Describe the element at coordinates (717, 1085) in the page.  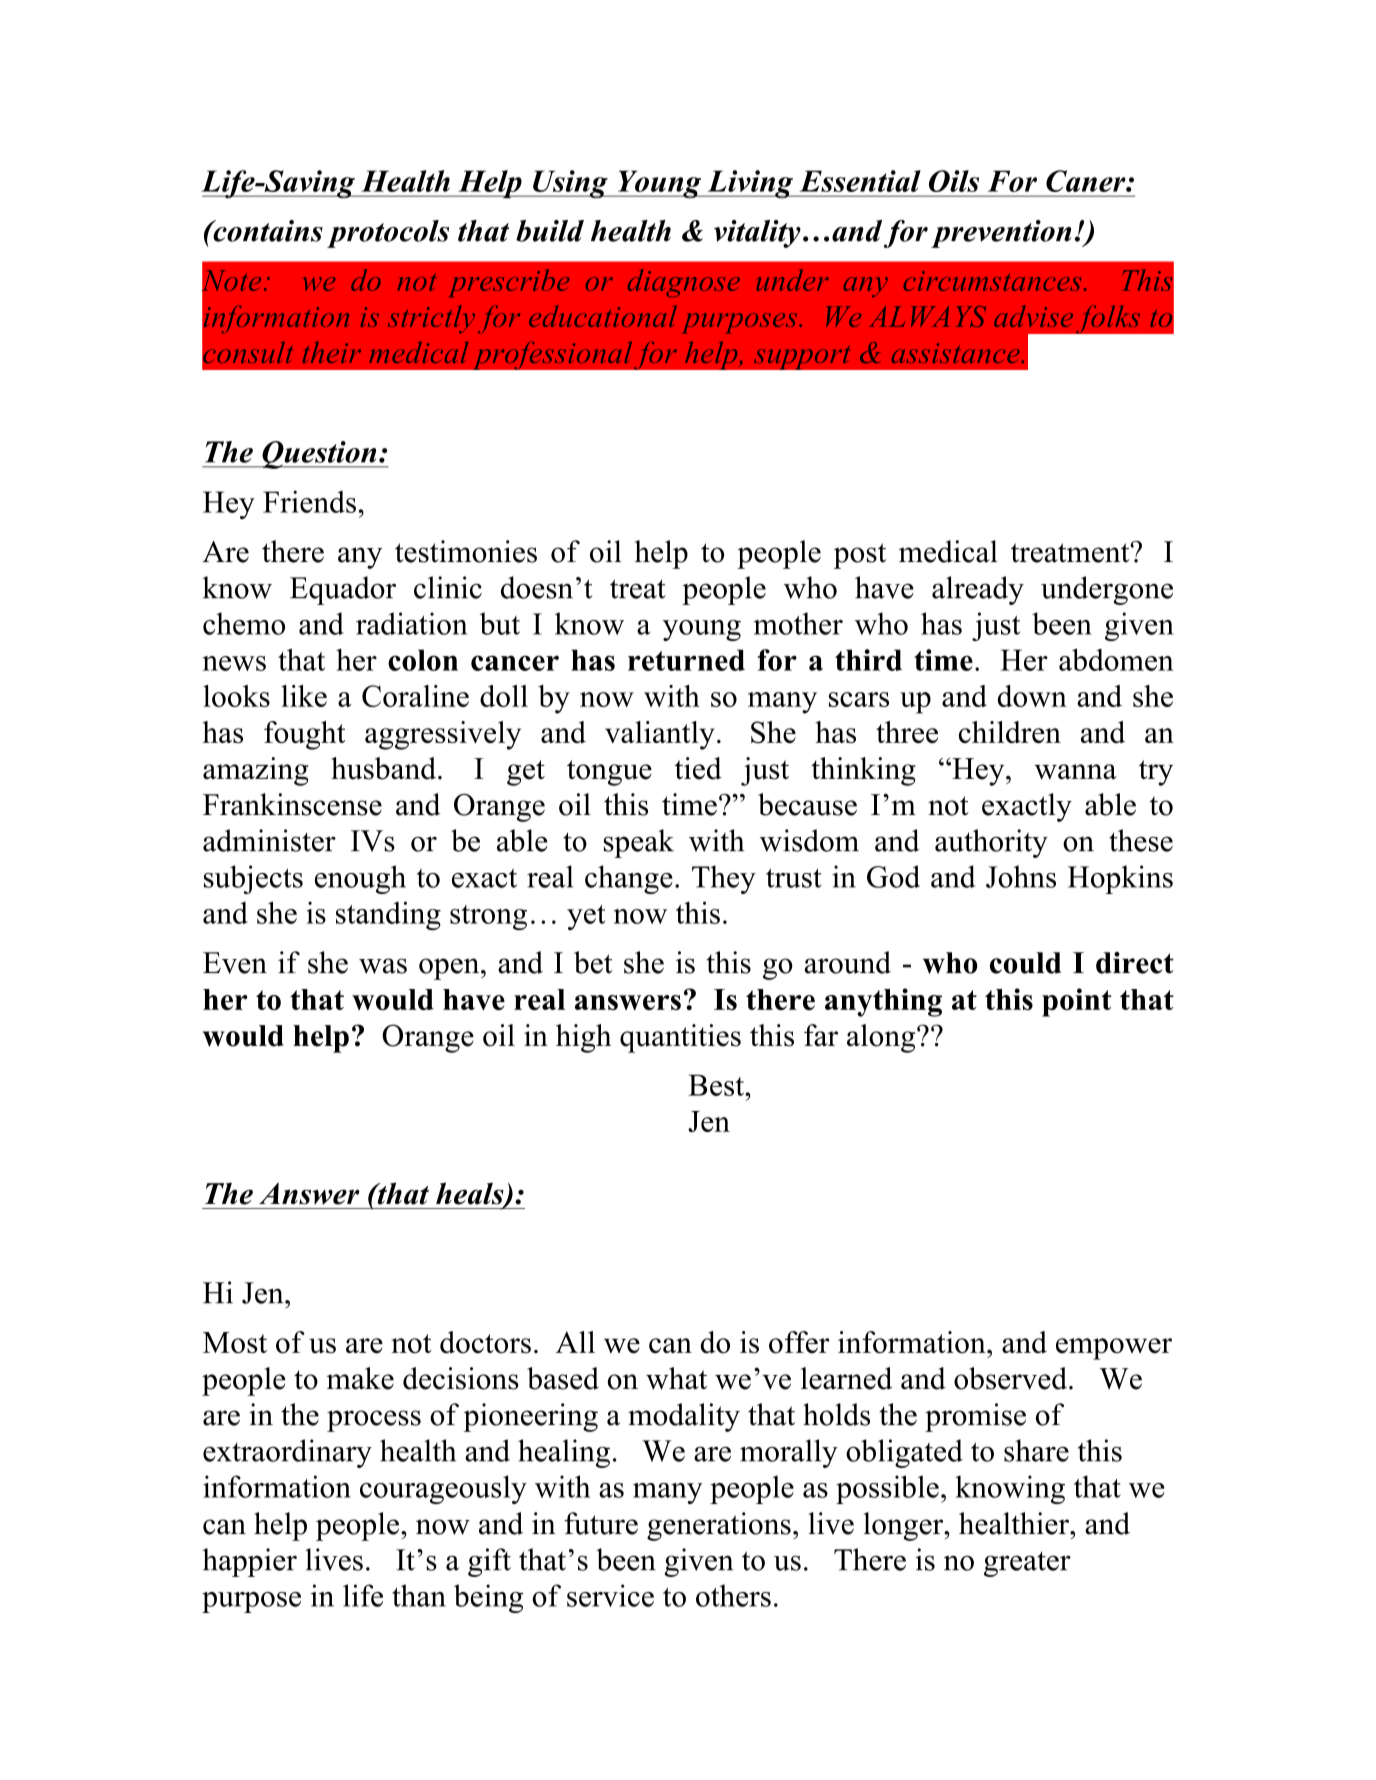
I see `Best` at that location.
